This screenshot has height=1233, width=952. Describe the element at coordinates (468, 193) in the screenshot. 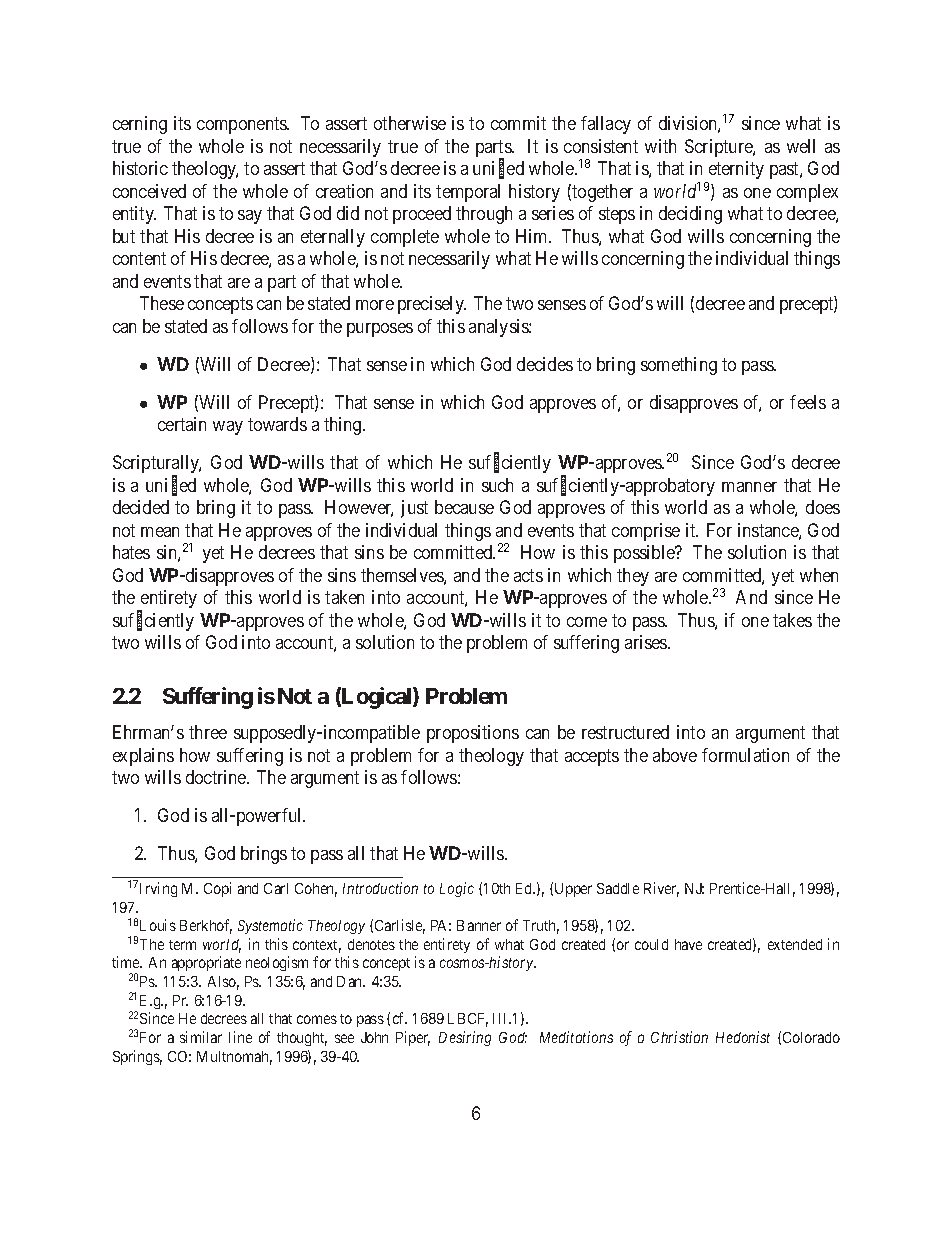

I see `temporal` at that location.
